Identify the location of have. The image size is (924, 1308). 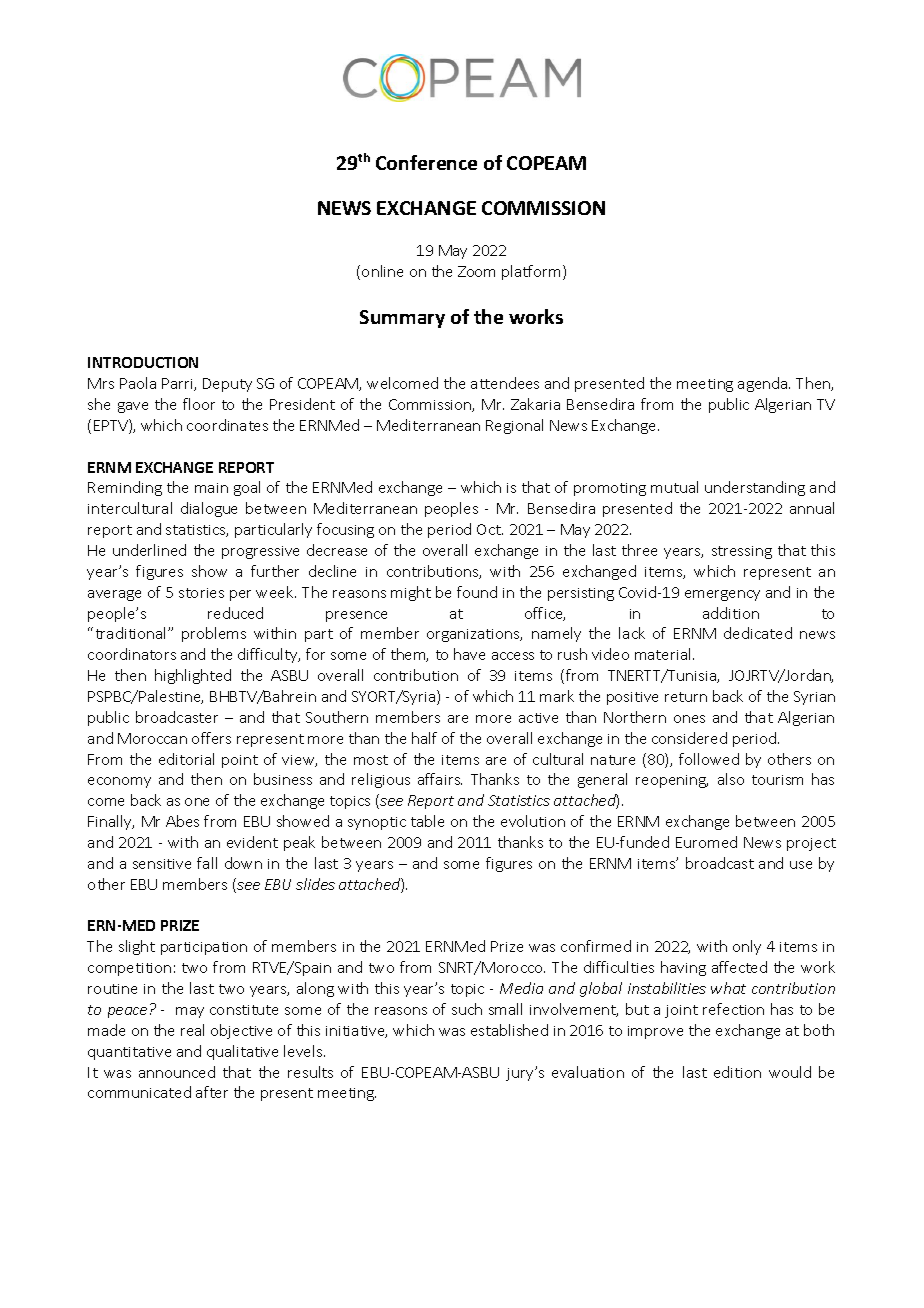
(469, 654).
